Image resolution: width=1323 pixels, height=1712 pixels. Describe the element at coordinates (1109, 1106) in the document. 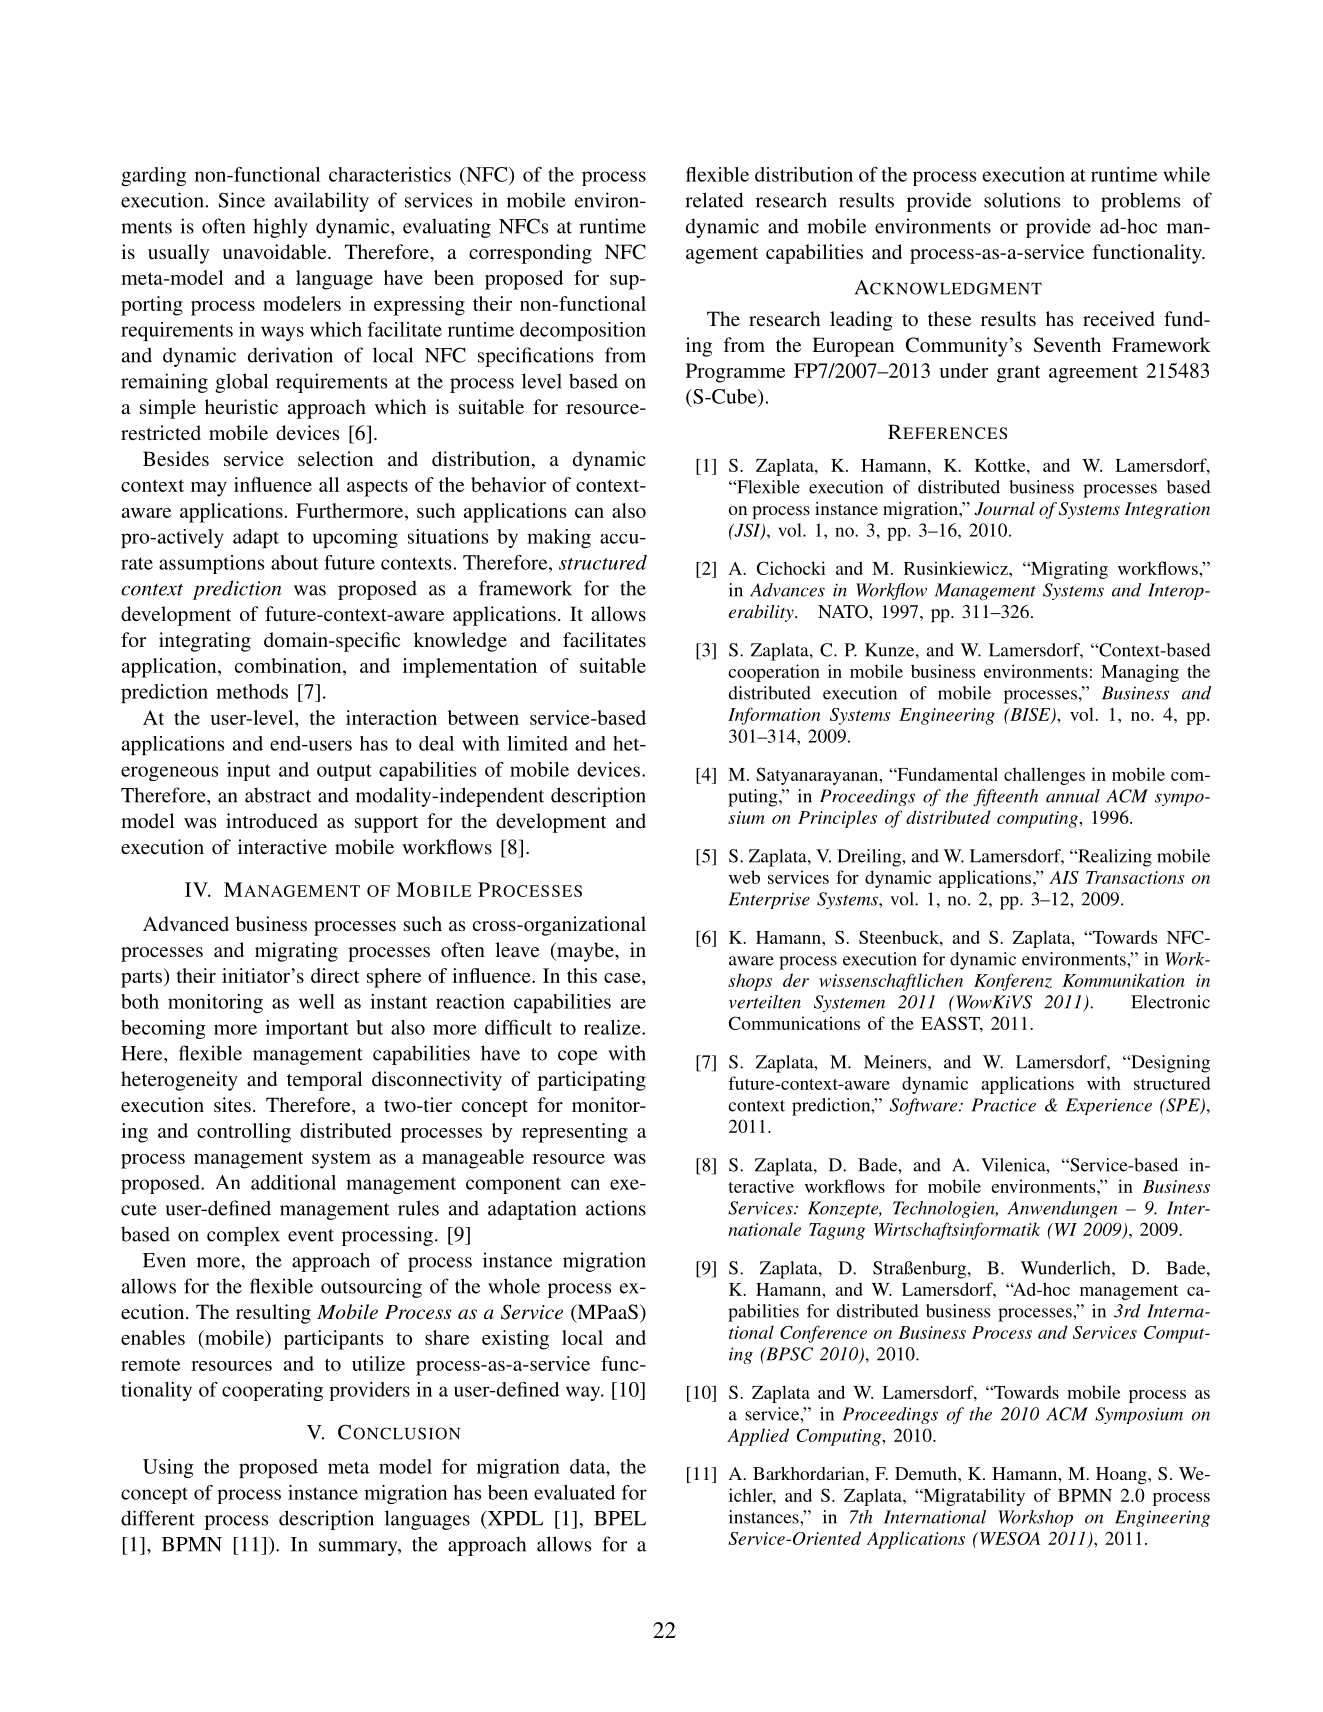

I see `Experience` at that location.
